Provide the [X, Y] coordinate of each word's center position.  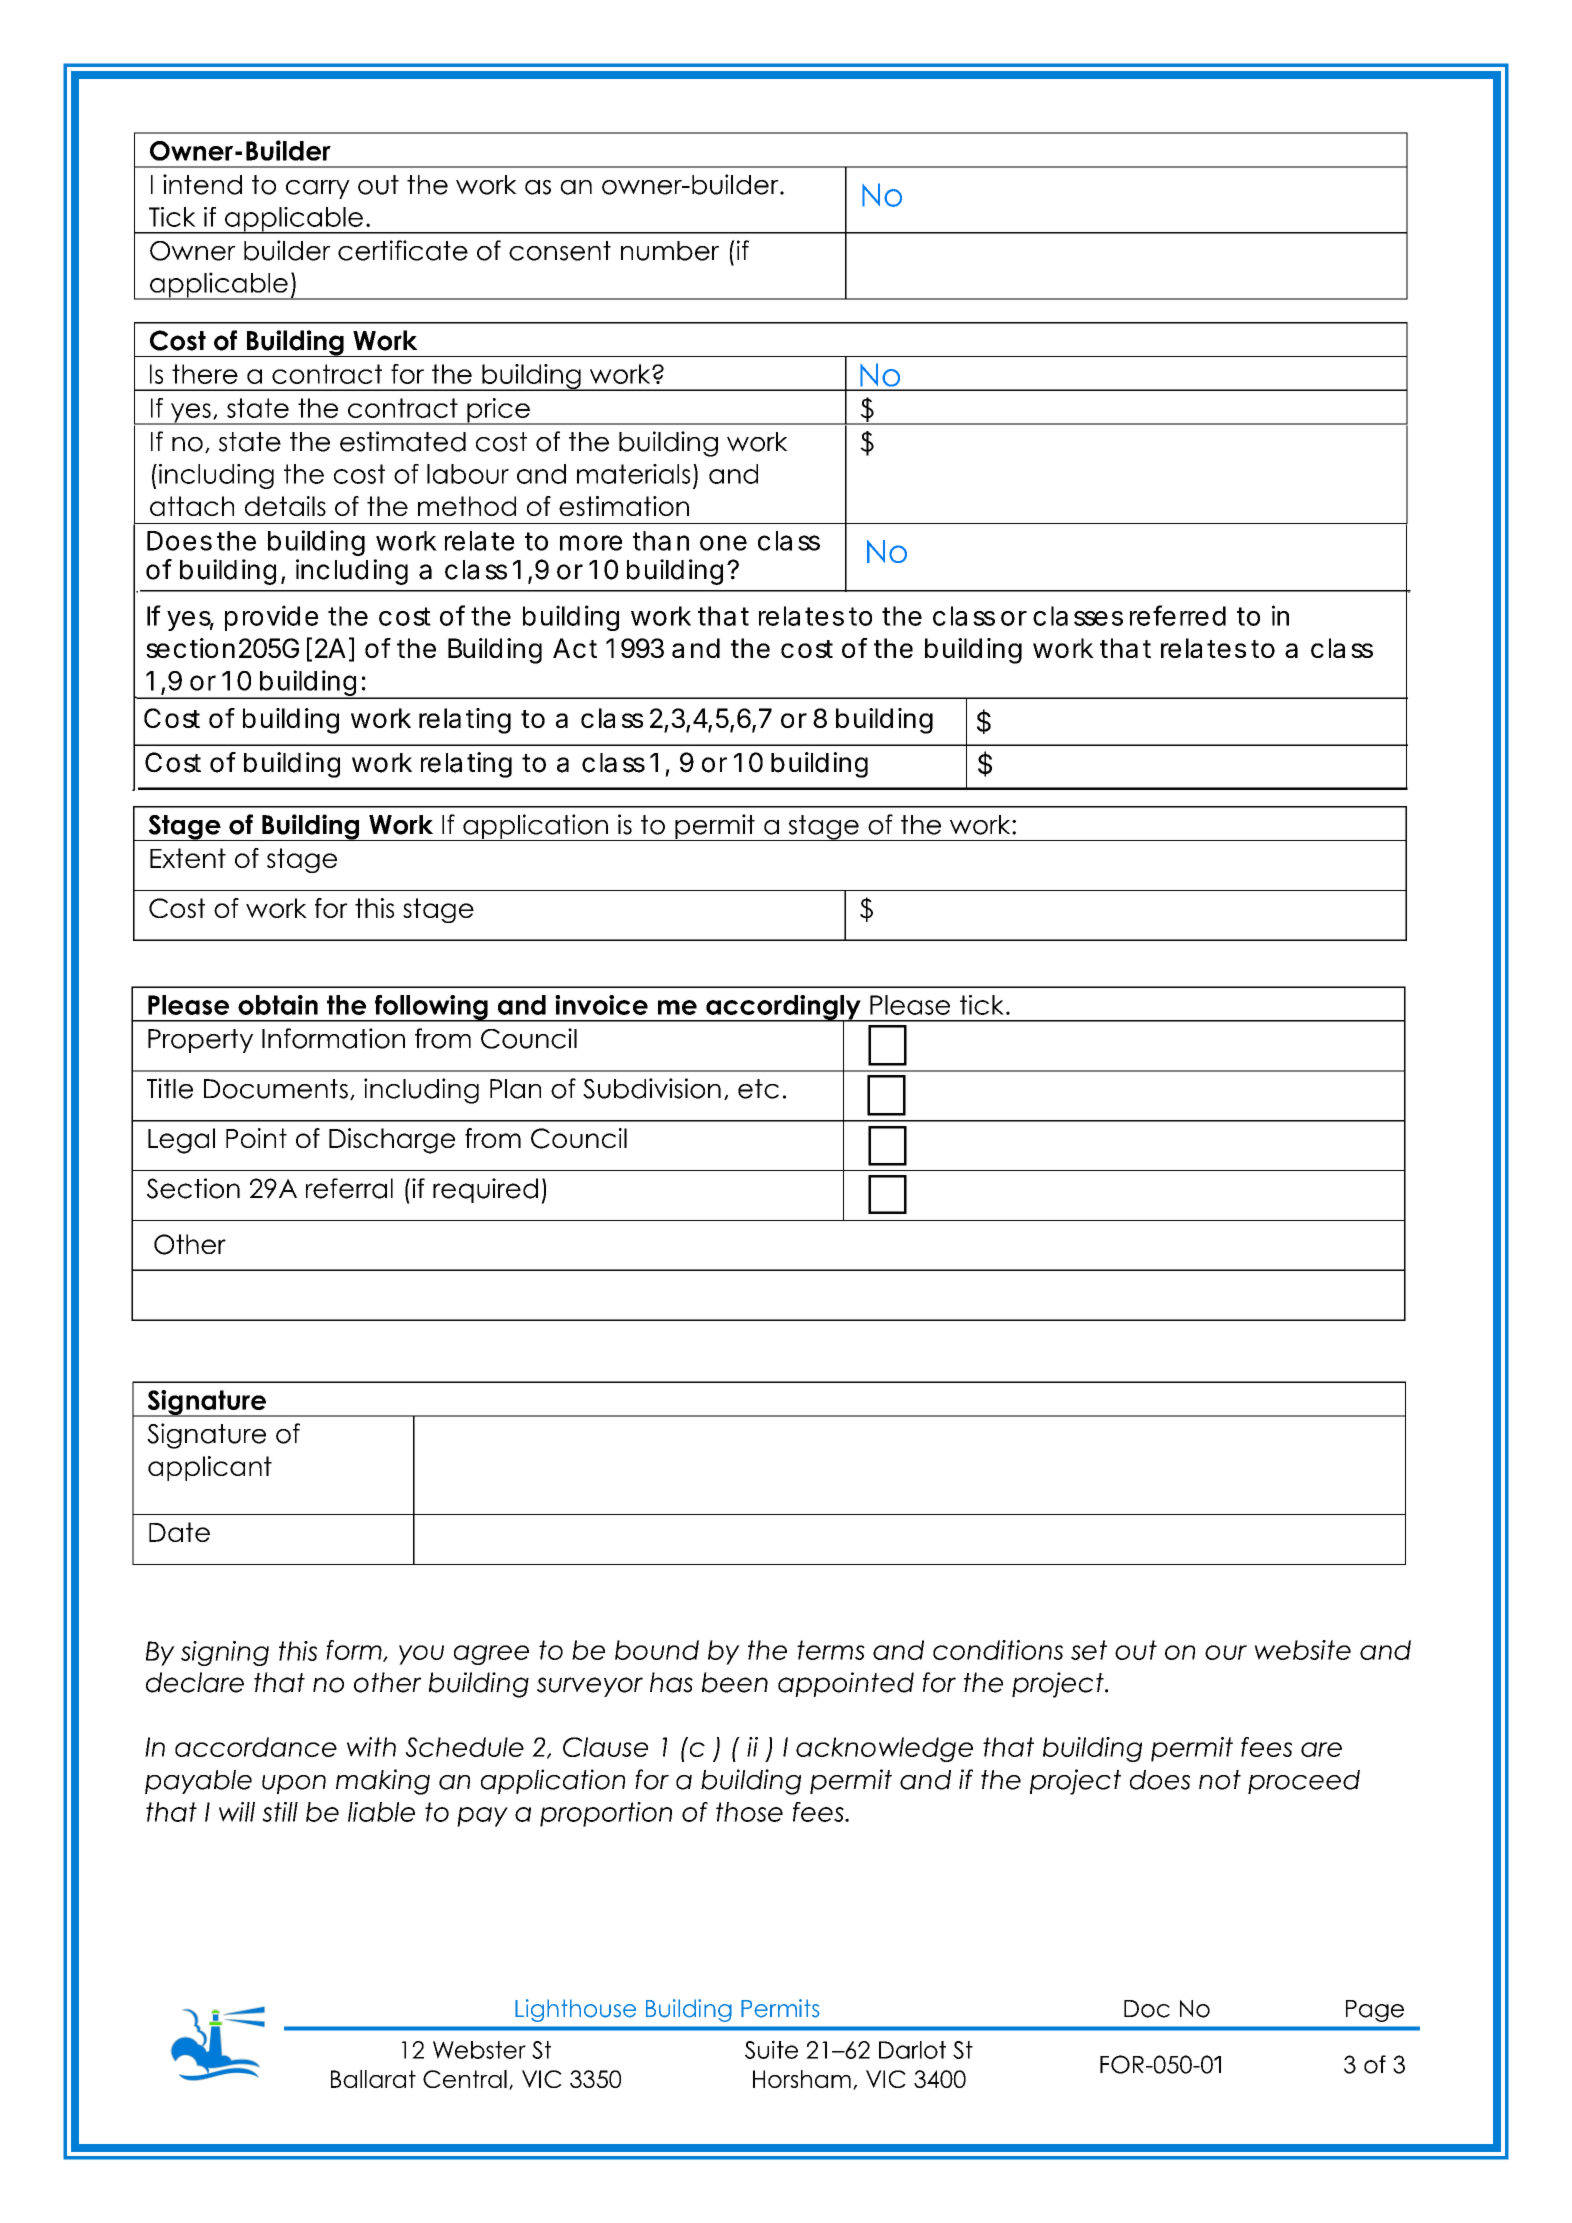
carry [318, 189]
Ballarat [373, 2079]
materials [633, 474]
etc [758, 1089]
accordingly [783, 1008]
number [670, 251]
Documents [276, 1089]
